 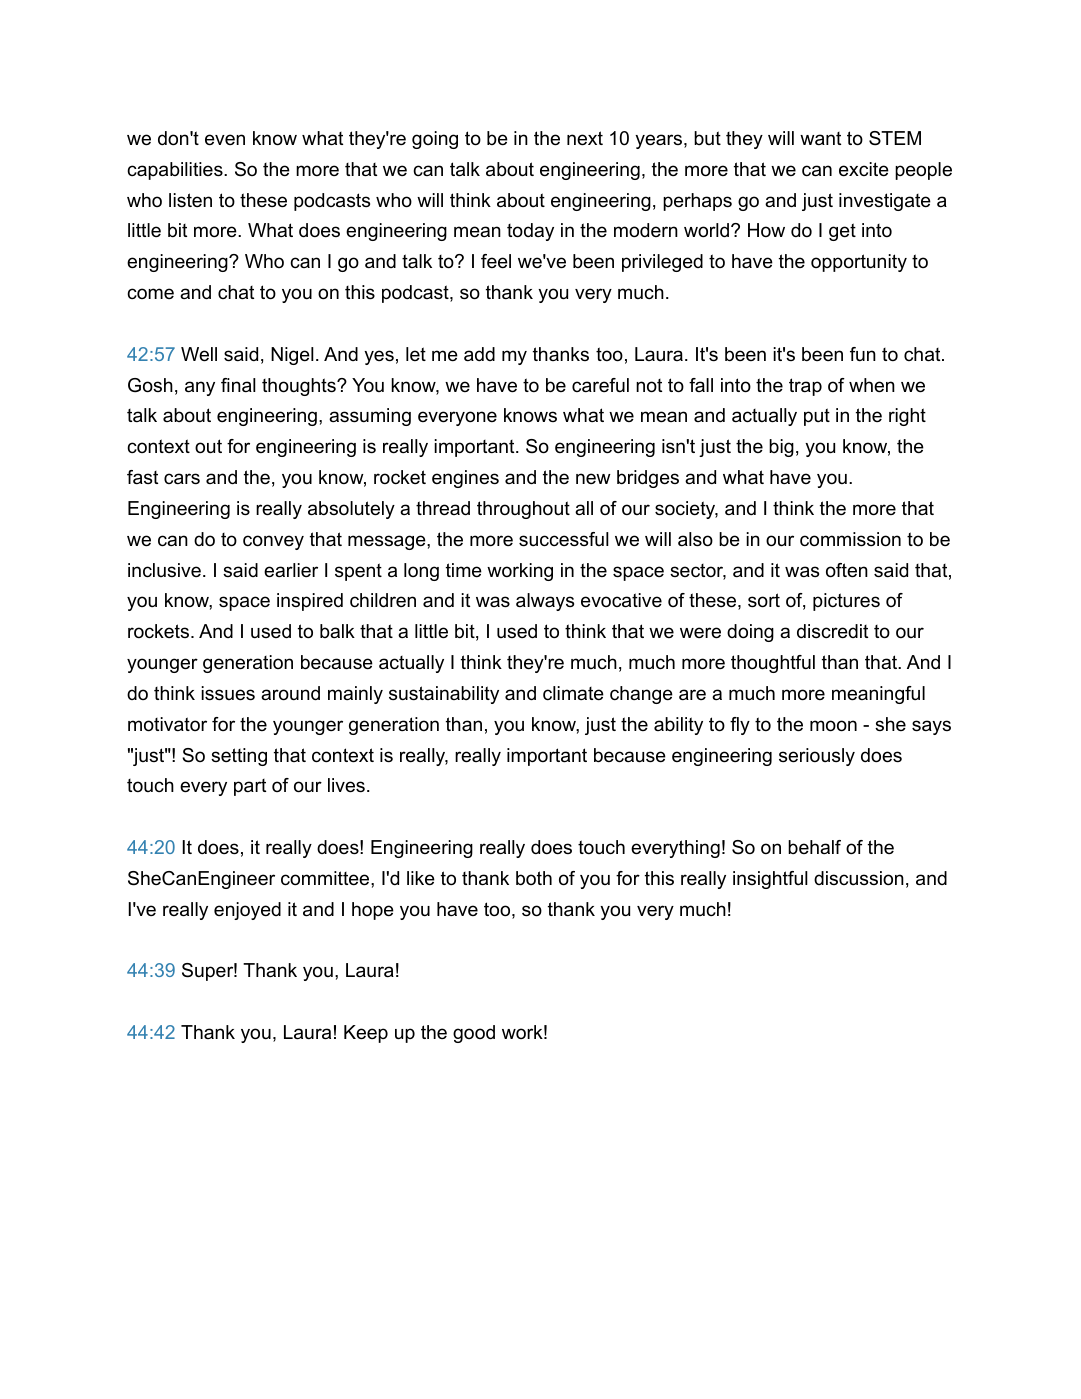 I want to click on excite, so click(x=864, y=169).
